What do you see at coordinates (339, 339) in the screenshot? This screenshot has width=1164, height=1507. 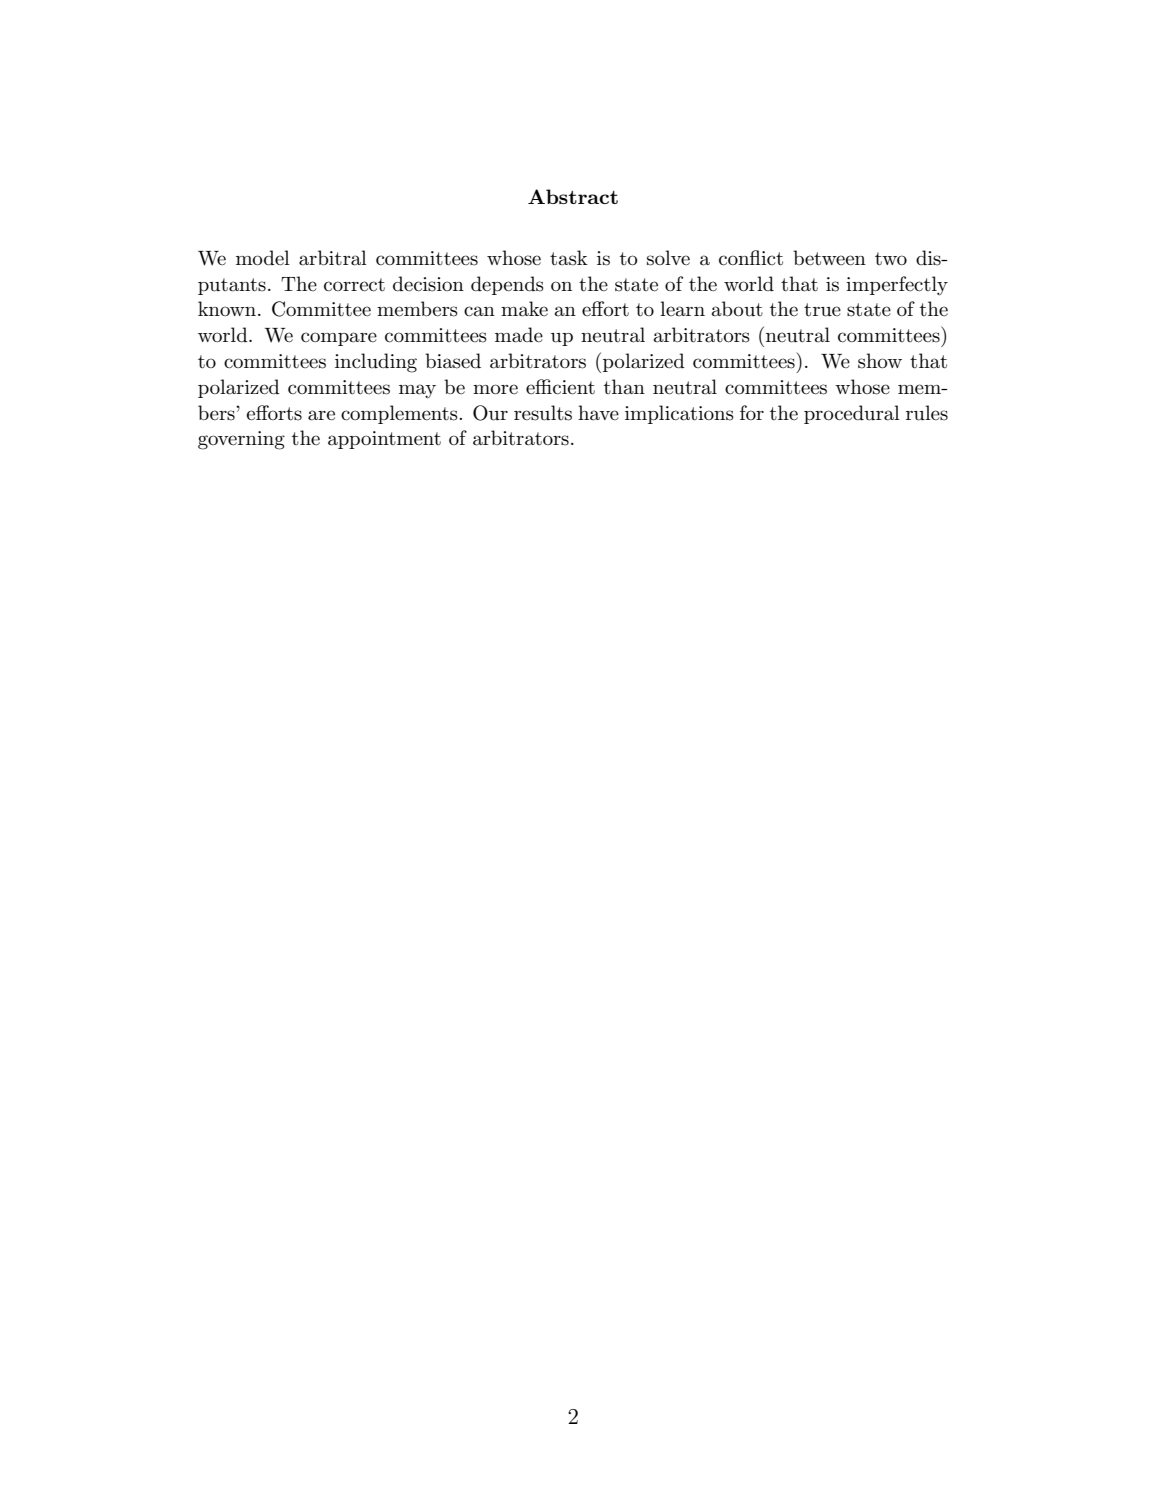 I see `compare` at bounding box center [339, 339].
